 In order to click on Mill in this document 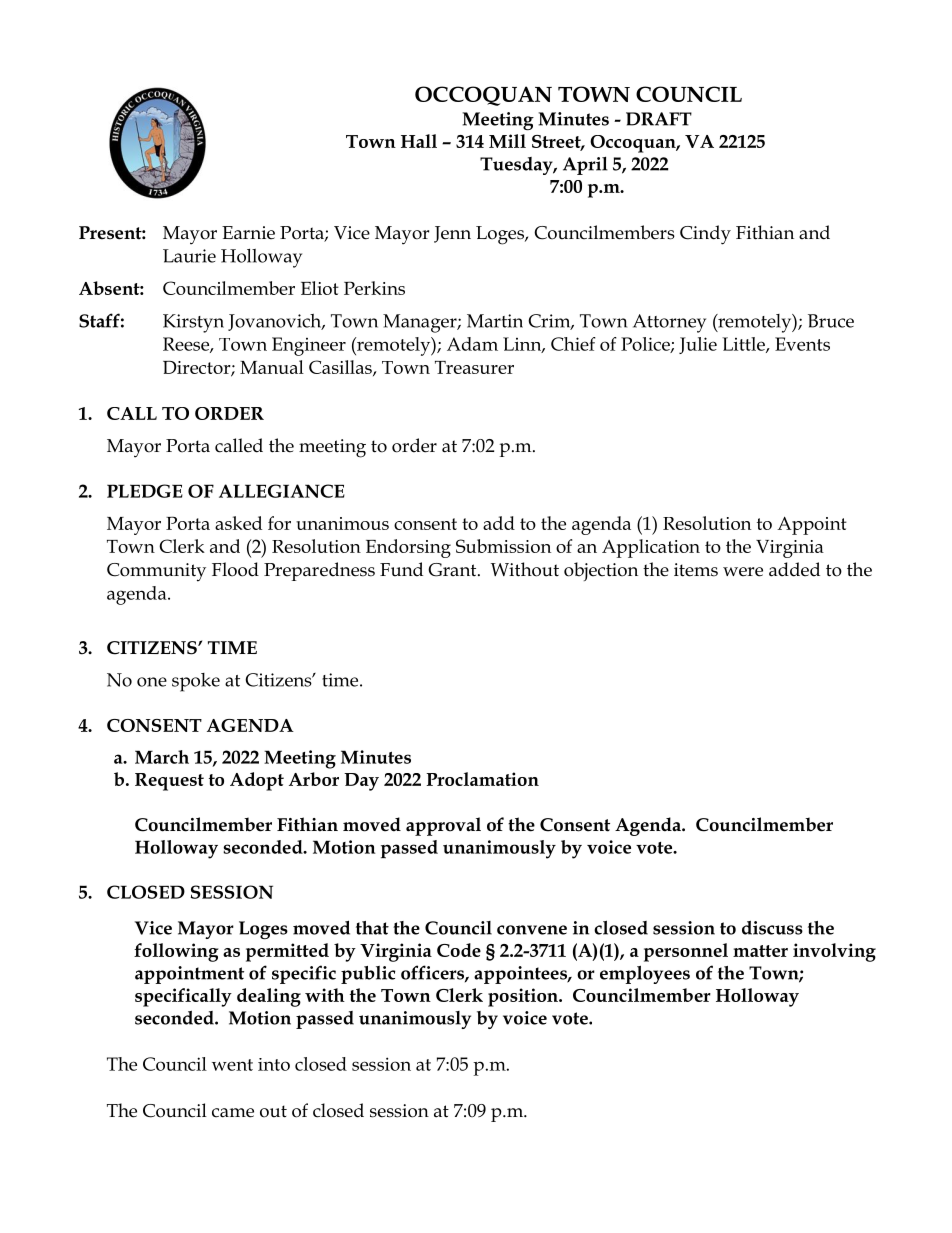, I will do `click(507, 141)`.
